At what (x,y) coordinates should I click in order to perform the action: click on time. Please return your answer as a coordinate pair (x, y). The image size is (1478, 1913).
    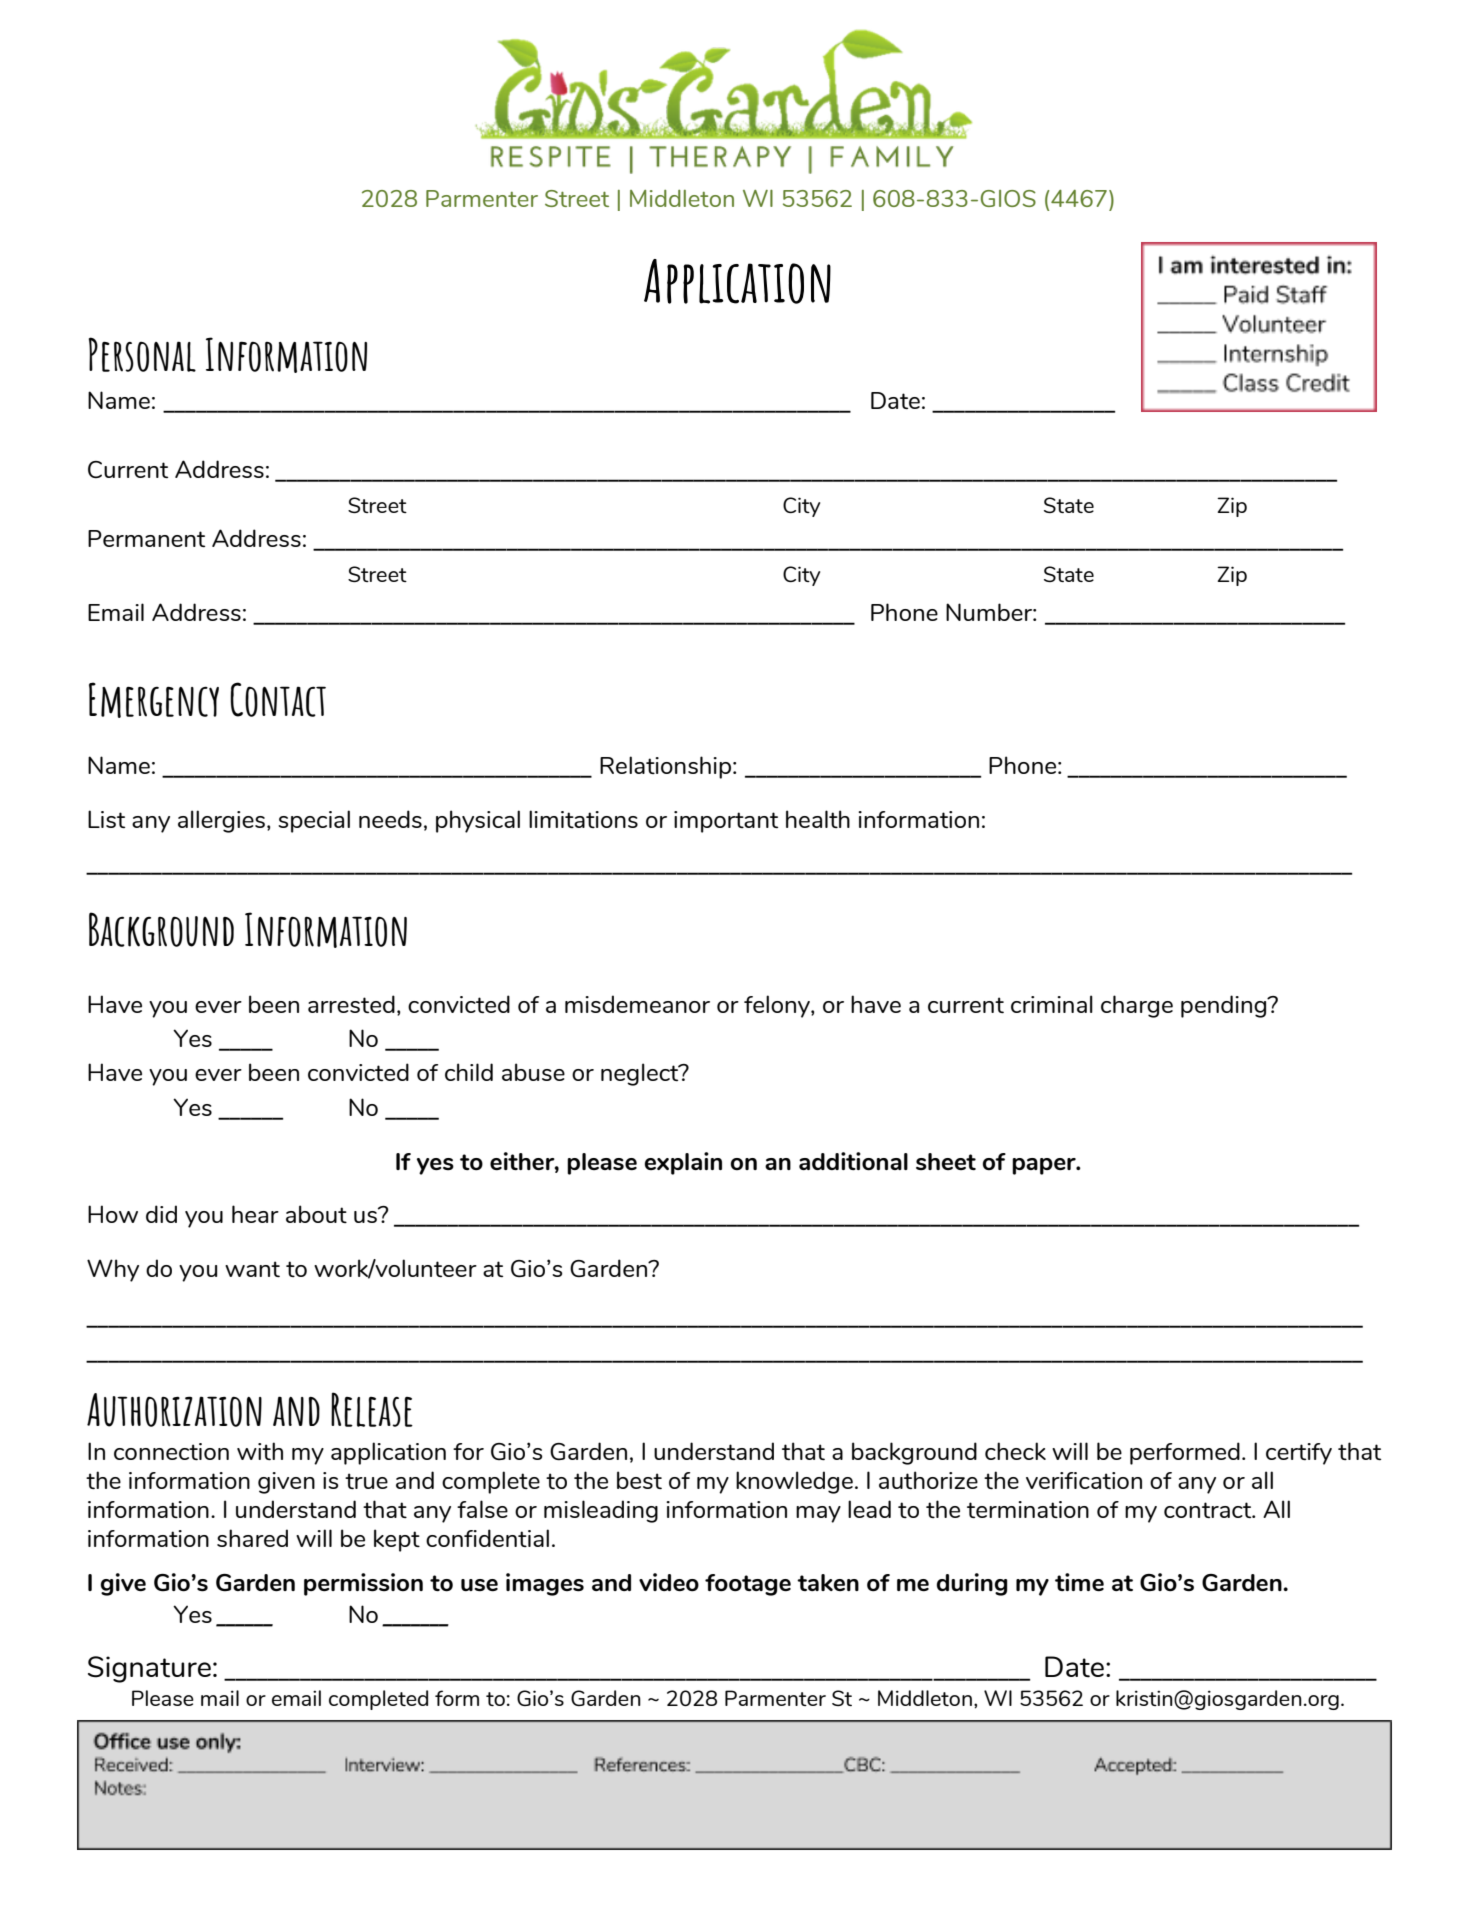
    Looking at the image, I should click on (1079, 1582).
